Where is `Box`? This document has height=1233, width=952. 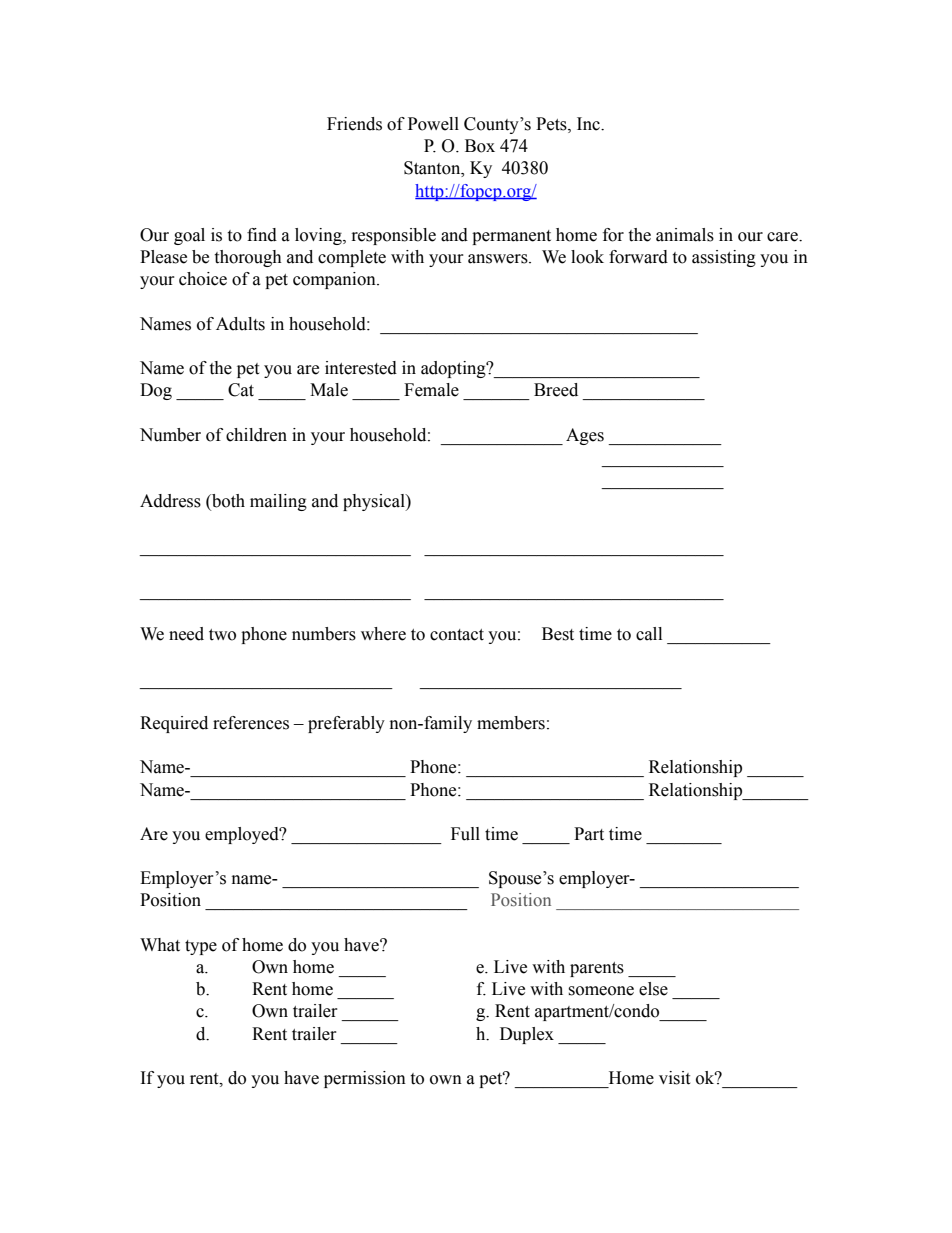
Box is located at coordinates (480, 146).
